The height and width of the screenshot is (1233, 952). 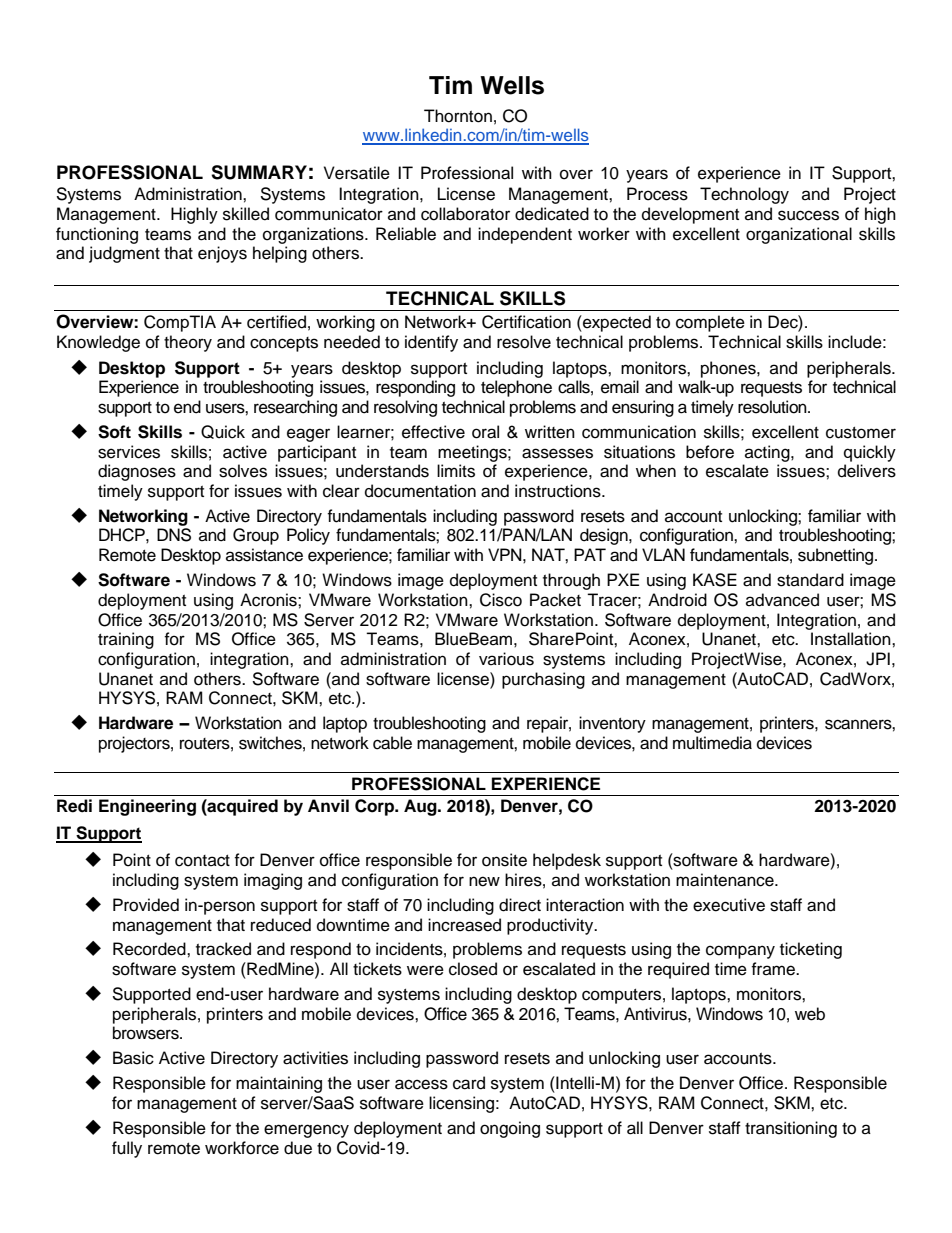 I want to click on fully, so click(x=127, y=1149).
